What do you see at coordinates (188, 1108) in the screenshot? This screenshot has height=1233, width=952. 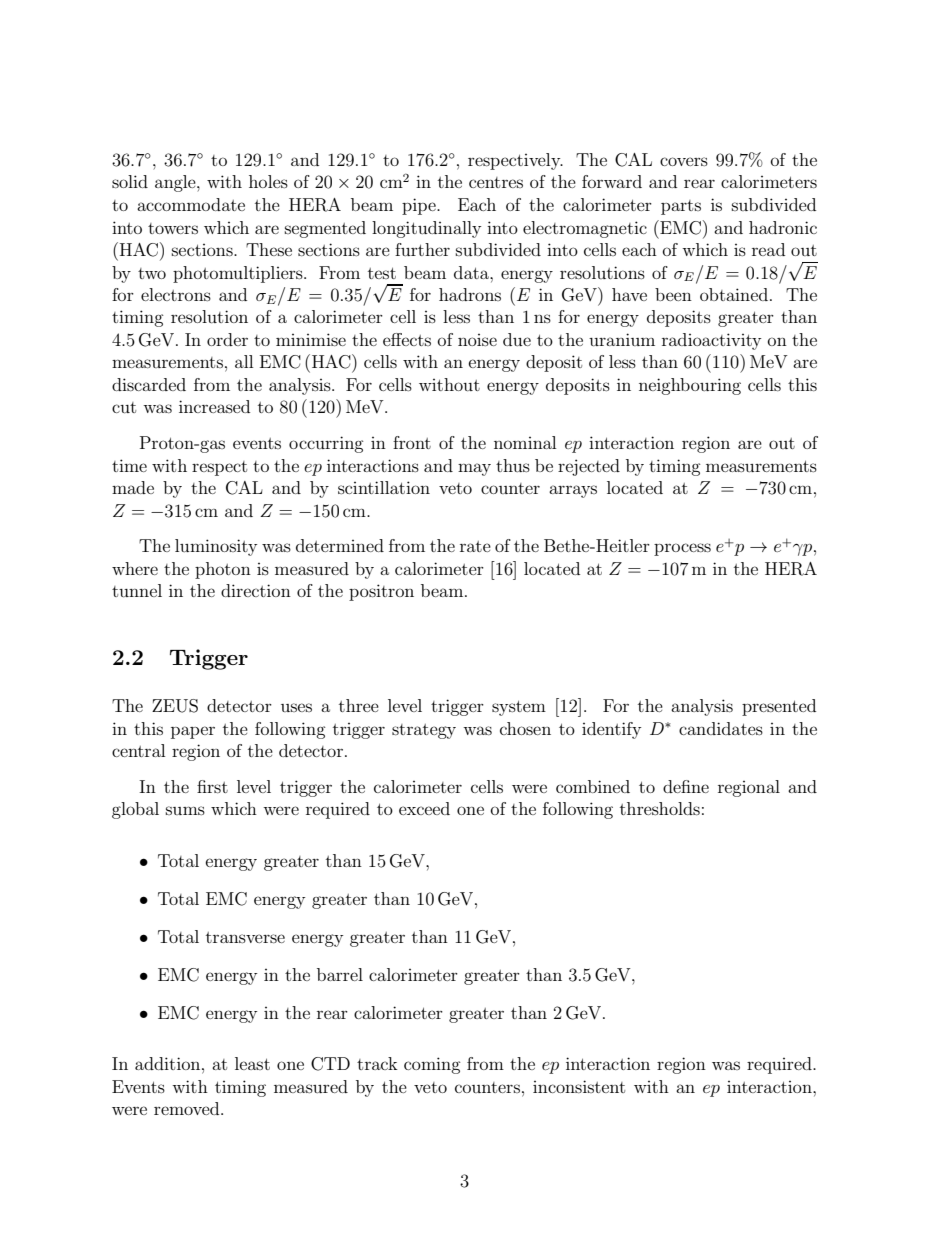 I see `removed` at bounding box center [188, 1108].
